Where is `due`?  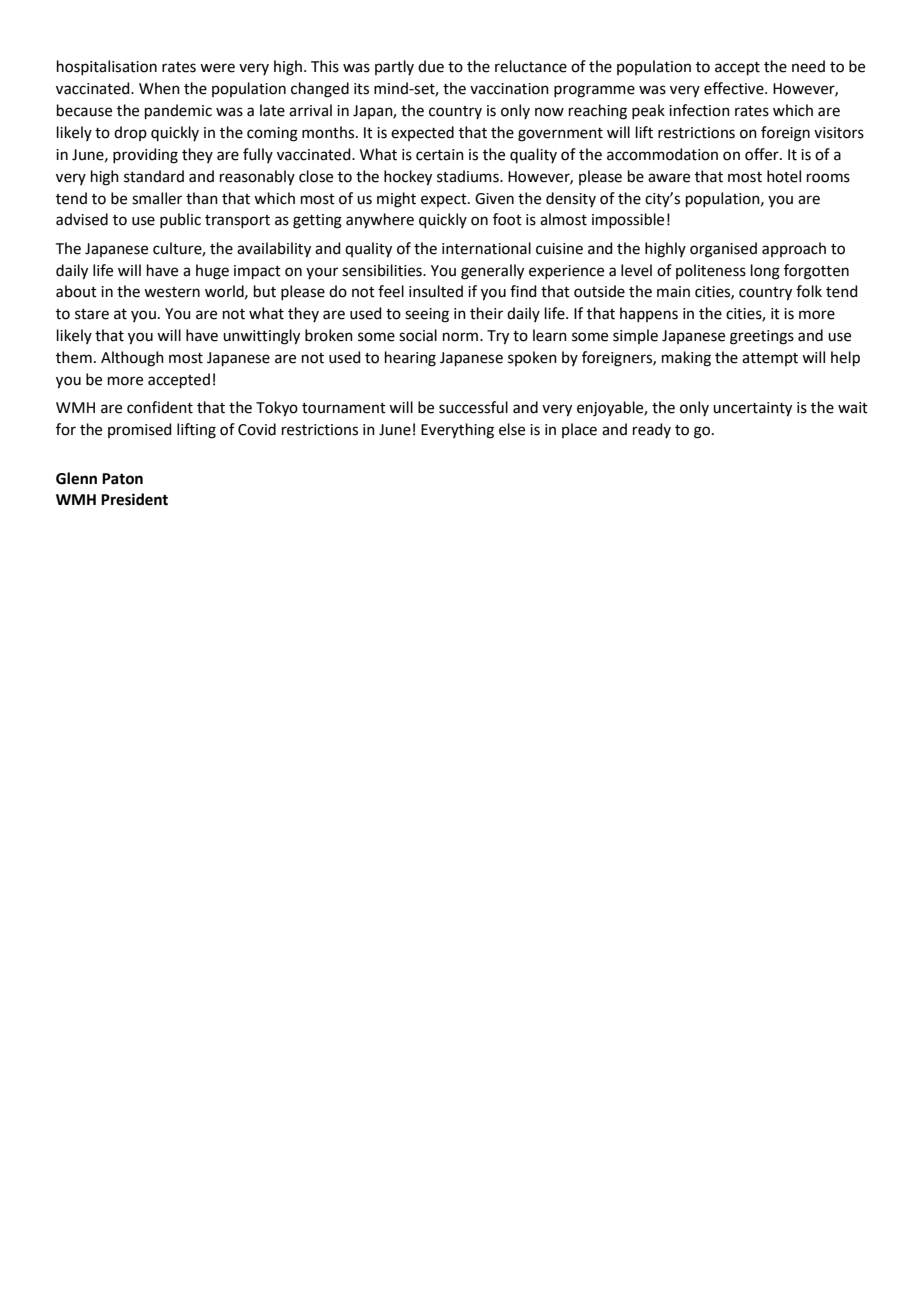
due is located at coordinates (431, 66).
